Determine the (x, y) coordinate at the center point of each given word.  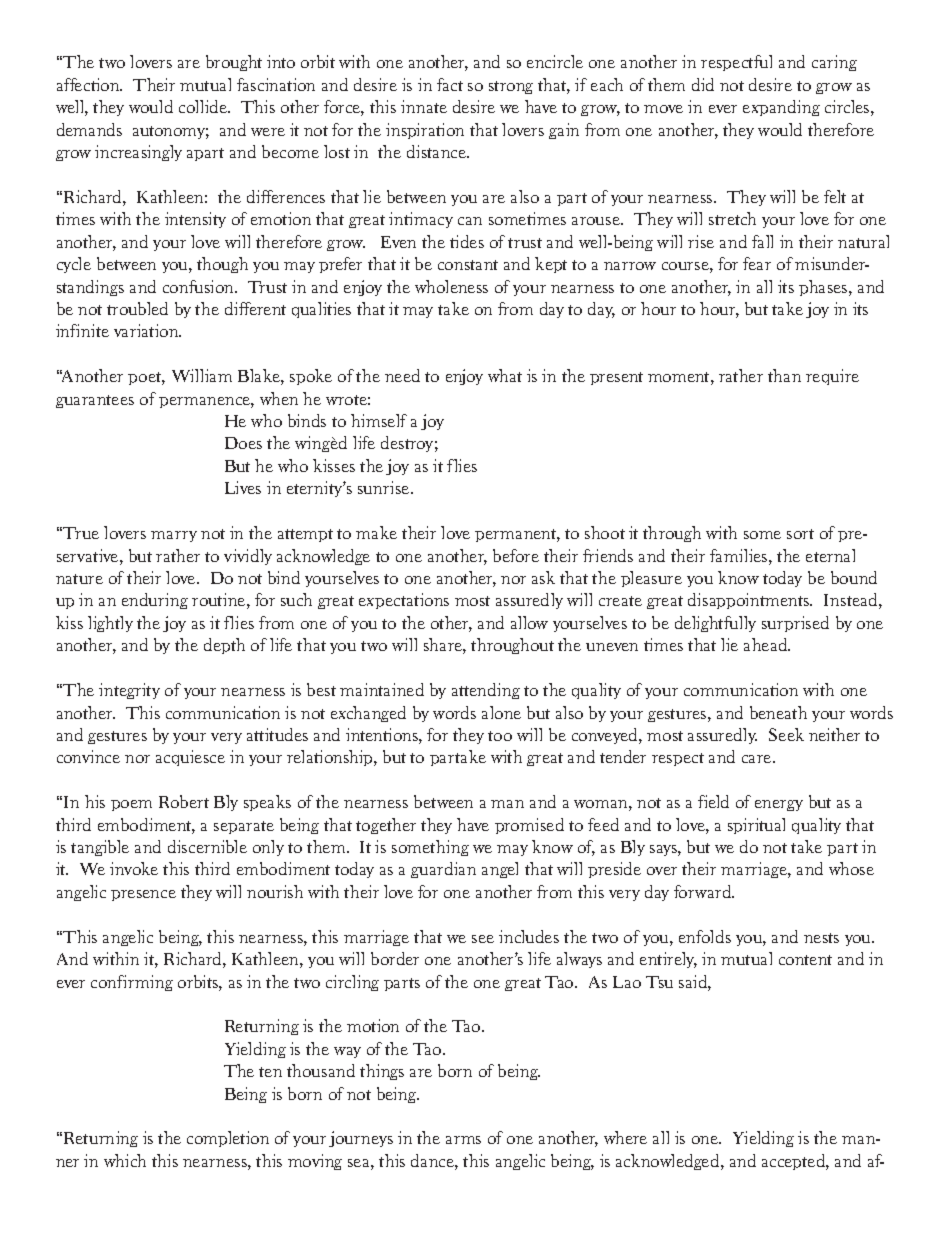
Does (243, 443)
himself (379, 420)
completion (228, 1139)
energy (779, 805)
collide (204, 106)
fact (450, 84)
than (784, 375)
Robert (184, 801)
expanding (781, 108)
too (500, 736)
